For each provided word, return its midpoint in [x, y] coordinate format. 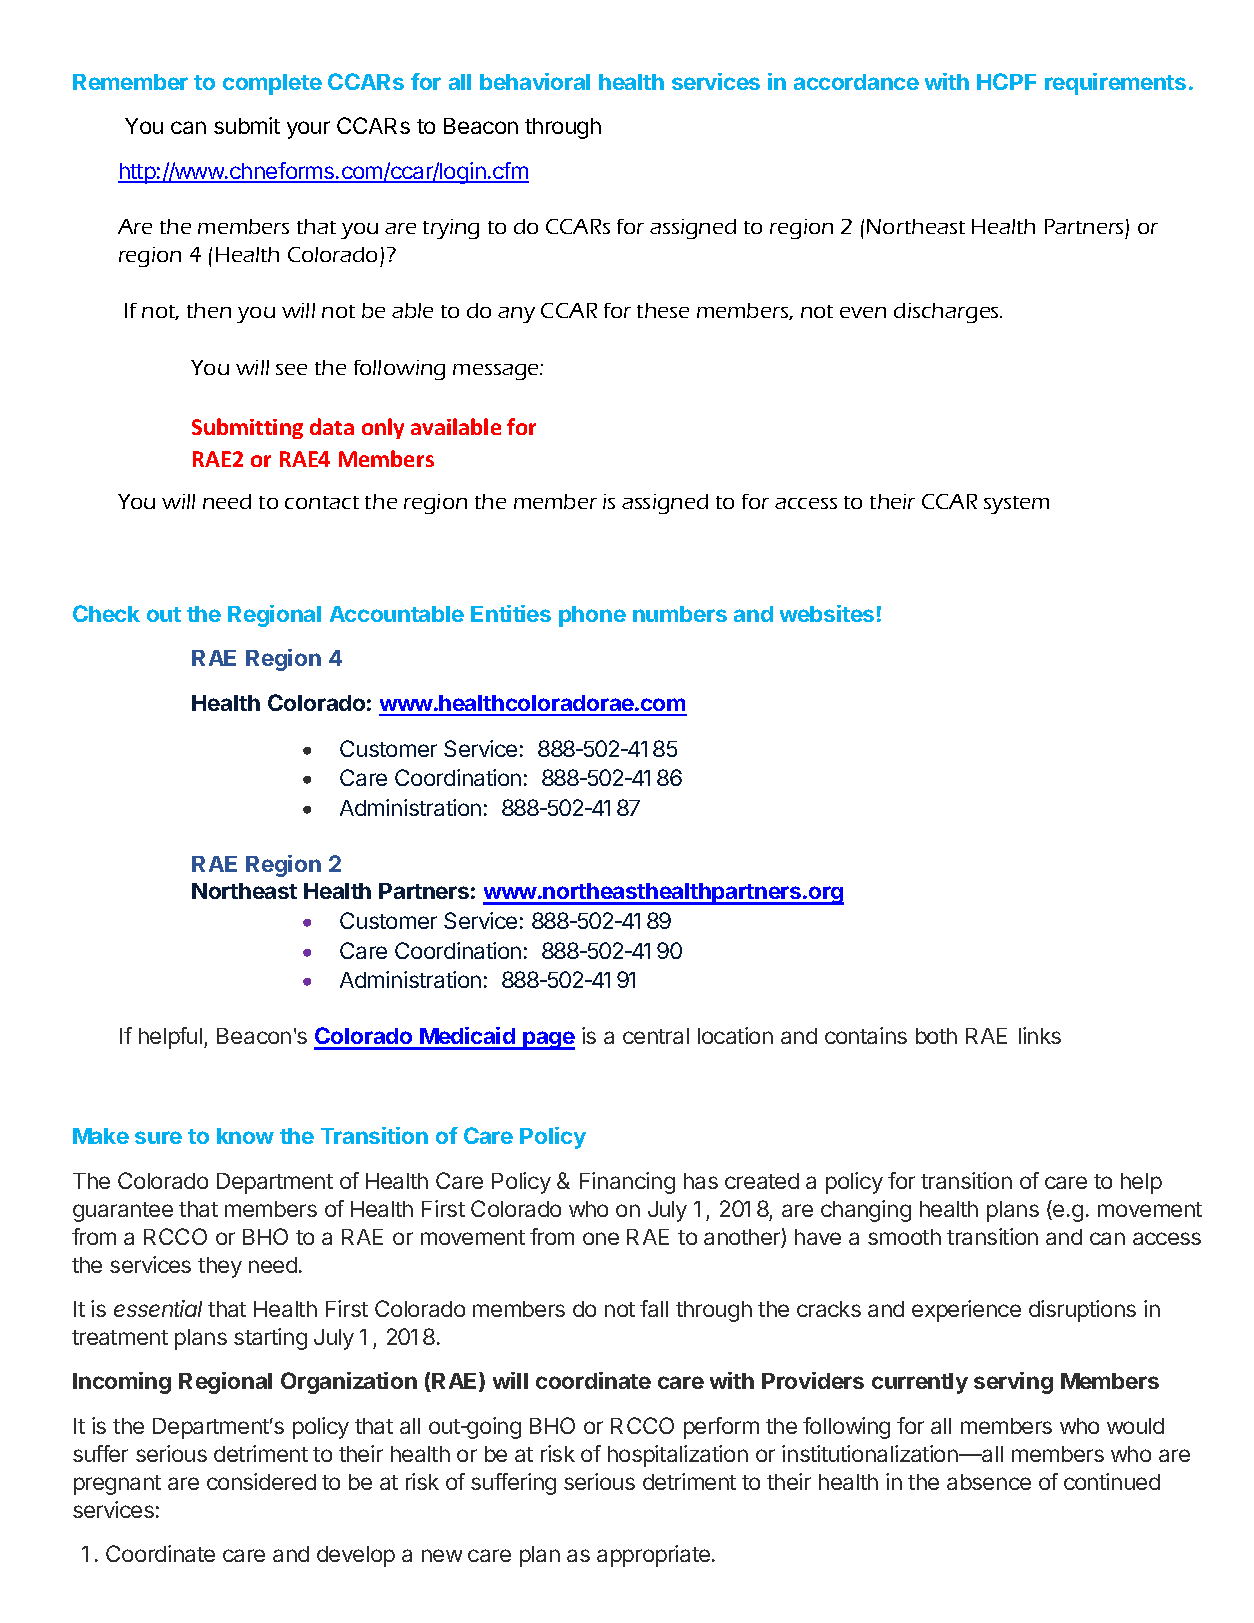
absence [989, 1482]
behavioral [535, 81]
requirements [1115, 84]
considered [261, 1481]
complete [272, 84]
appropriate [655, 1556]
